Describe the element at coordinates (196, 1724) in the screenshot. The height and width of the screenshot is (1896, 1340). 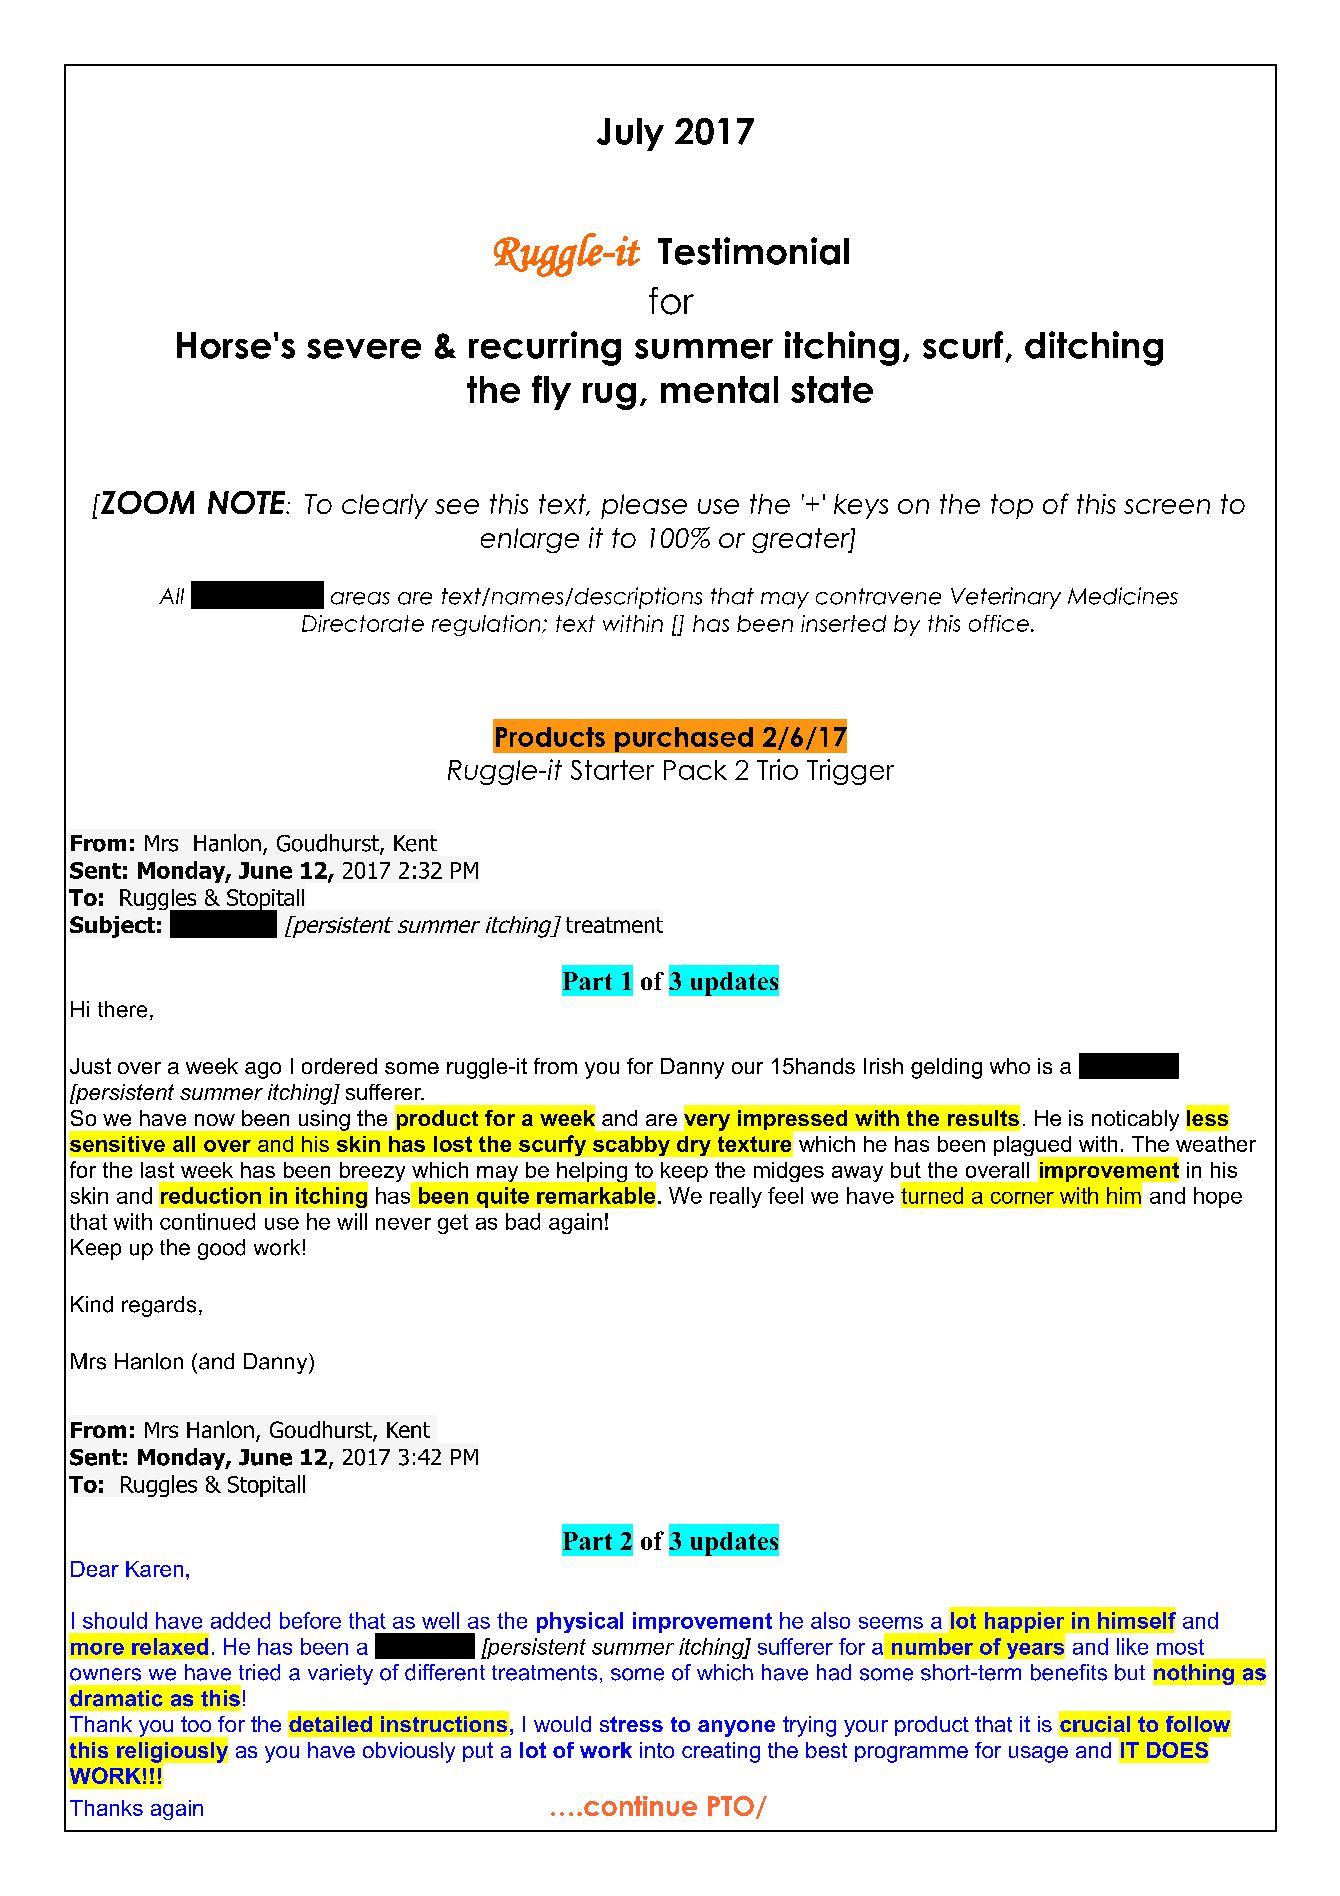
I see `too` at that location.
